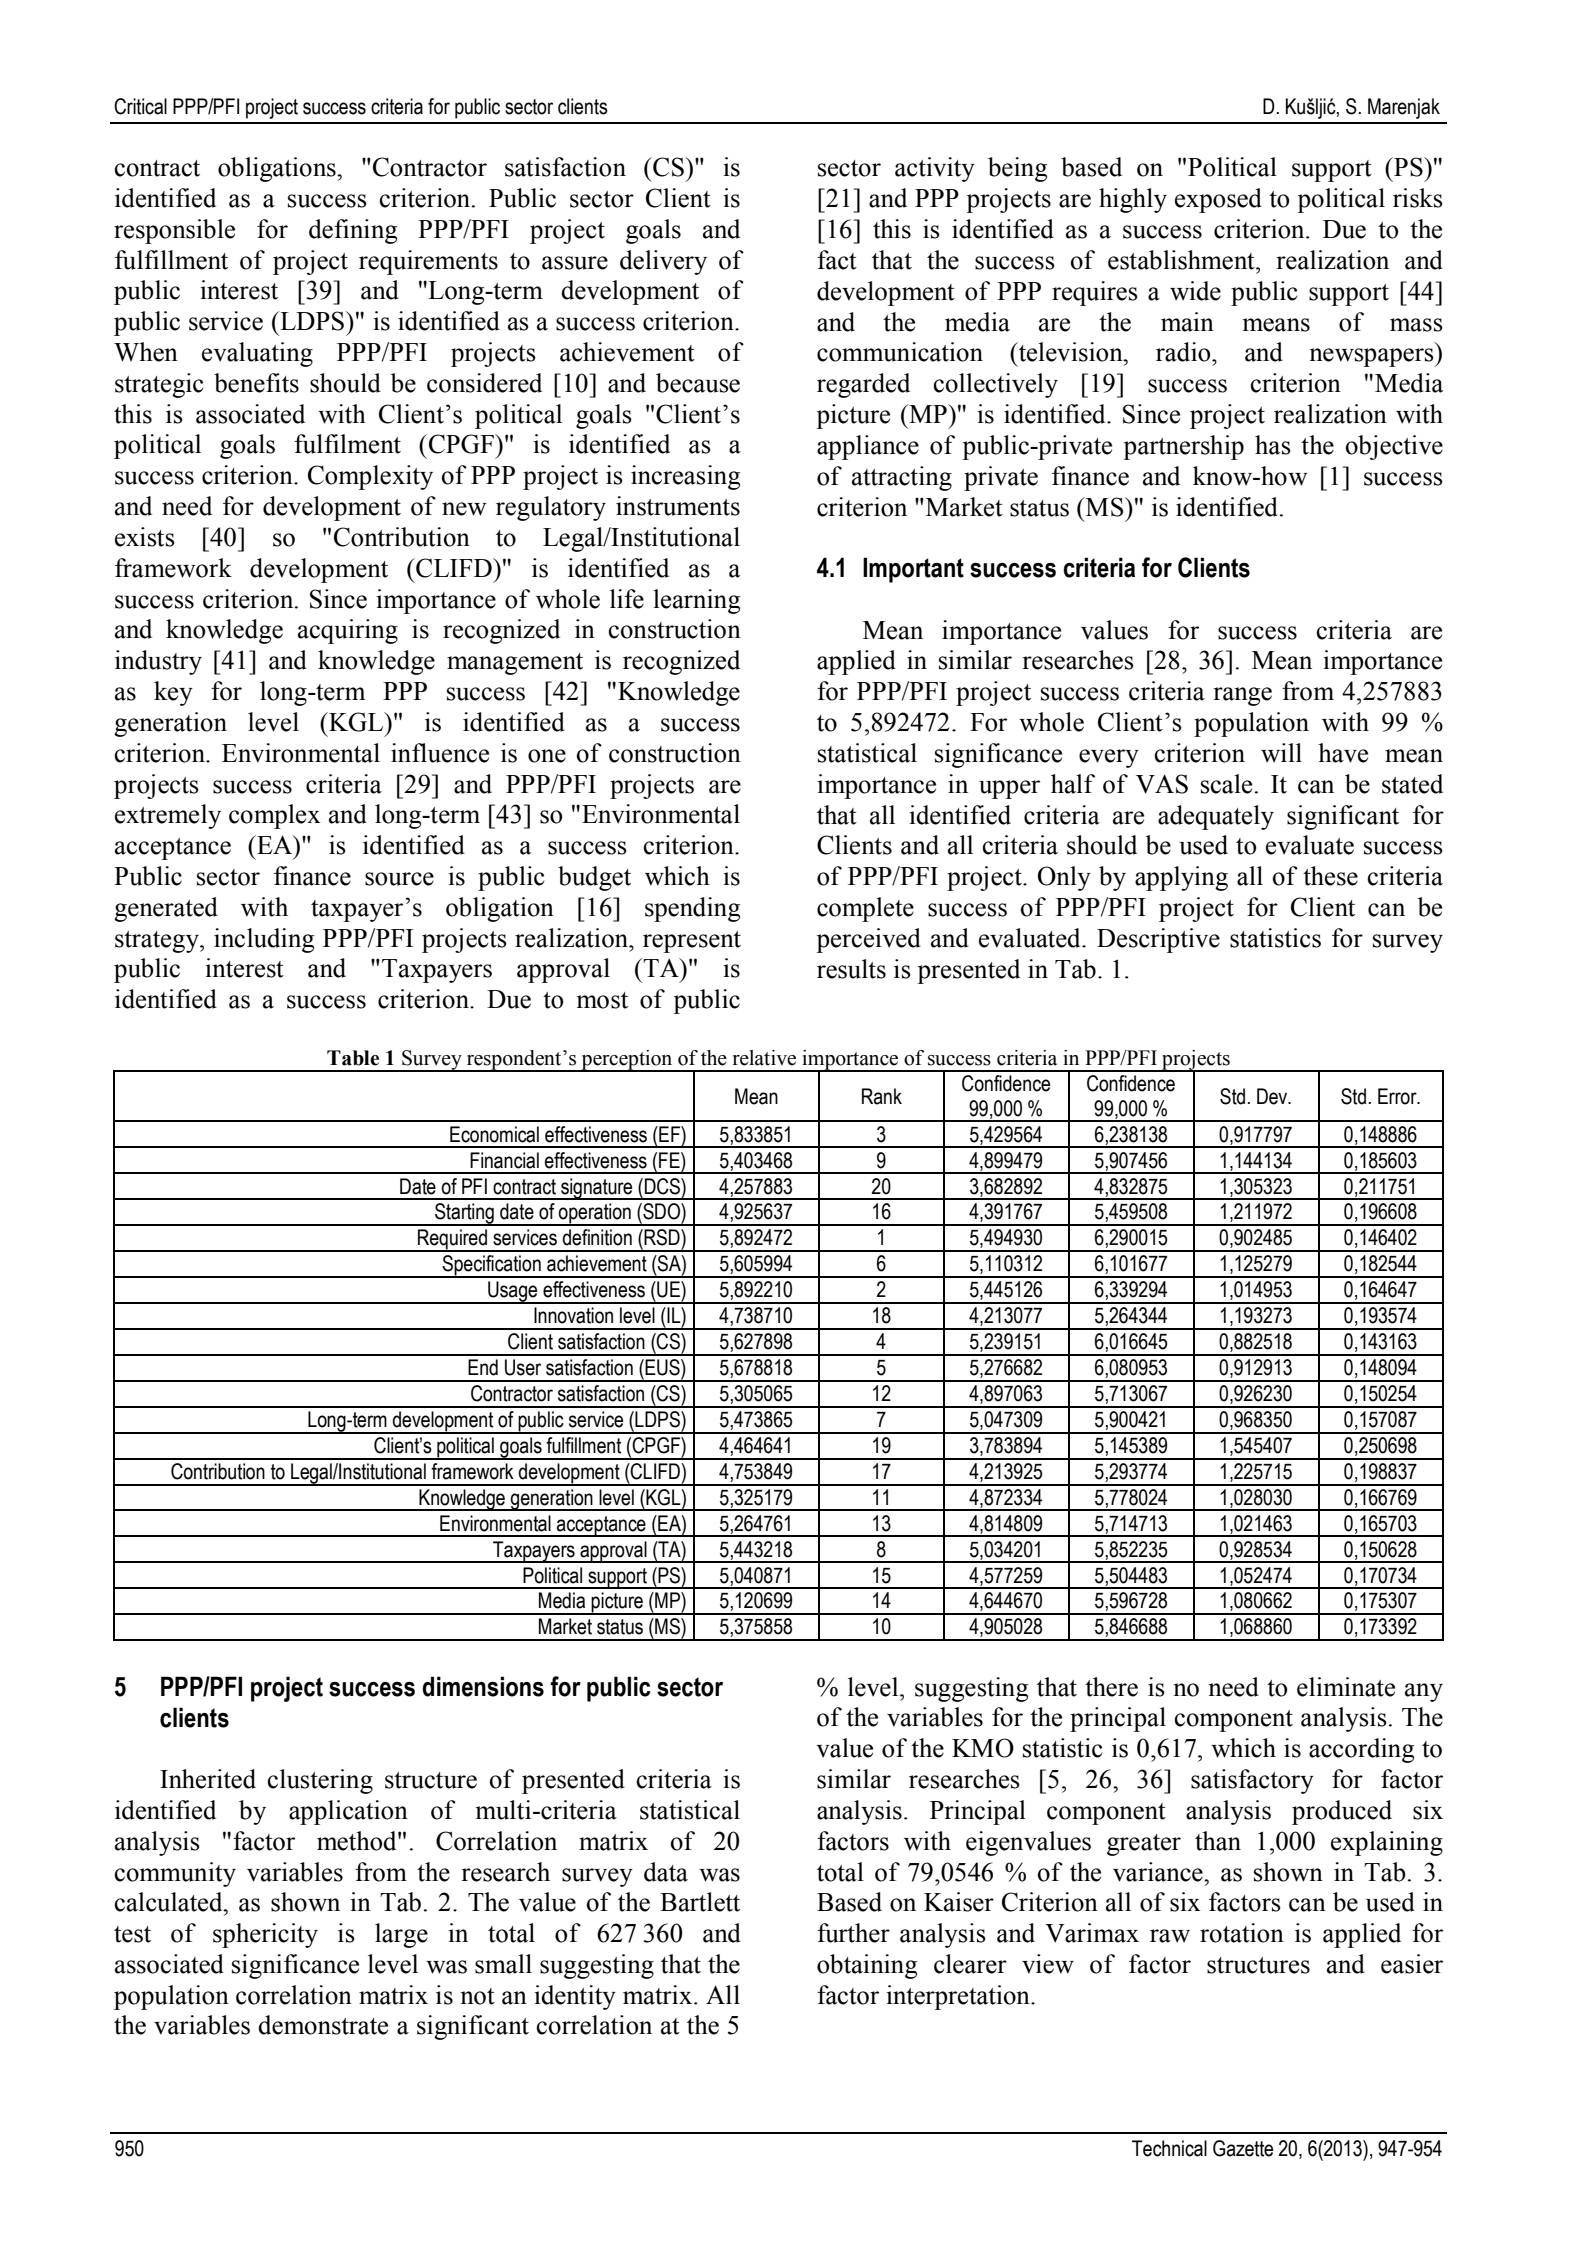 This document has width=1595, height=2256. I want to click on demonstrate, so click(323, 2025).
